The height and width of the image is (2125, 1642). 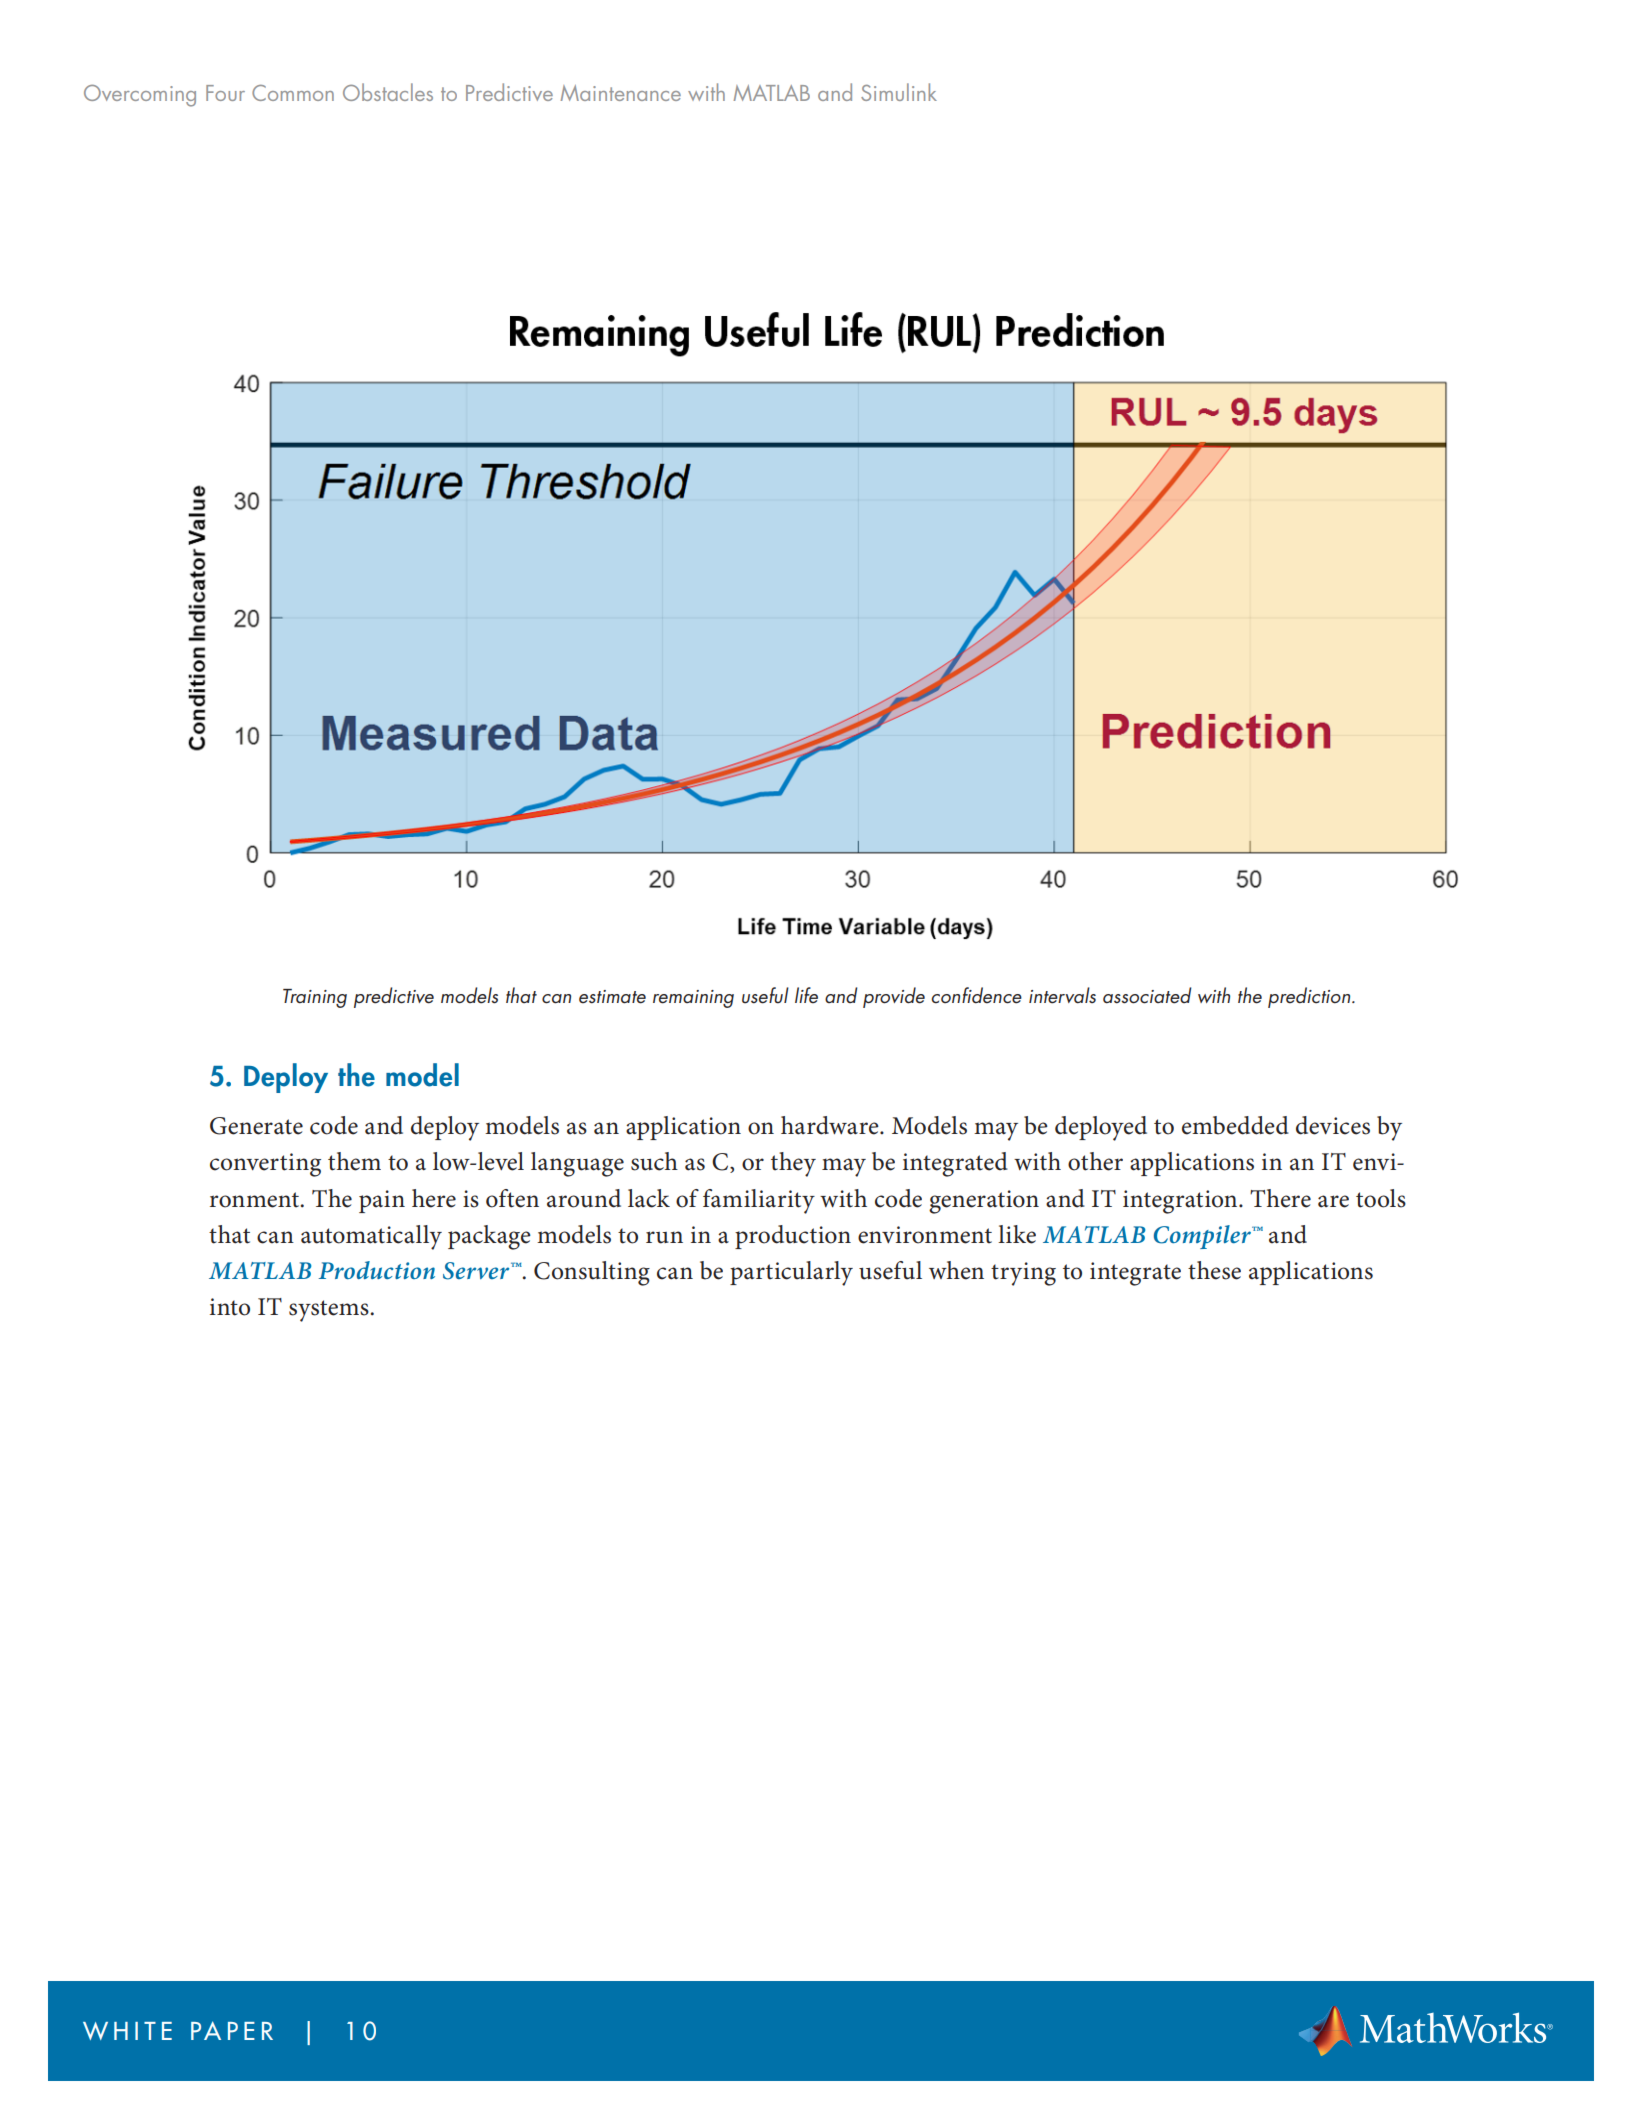 I want to click on associated, so click(x=1147, y=995).
